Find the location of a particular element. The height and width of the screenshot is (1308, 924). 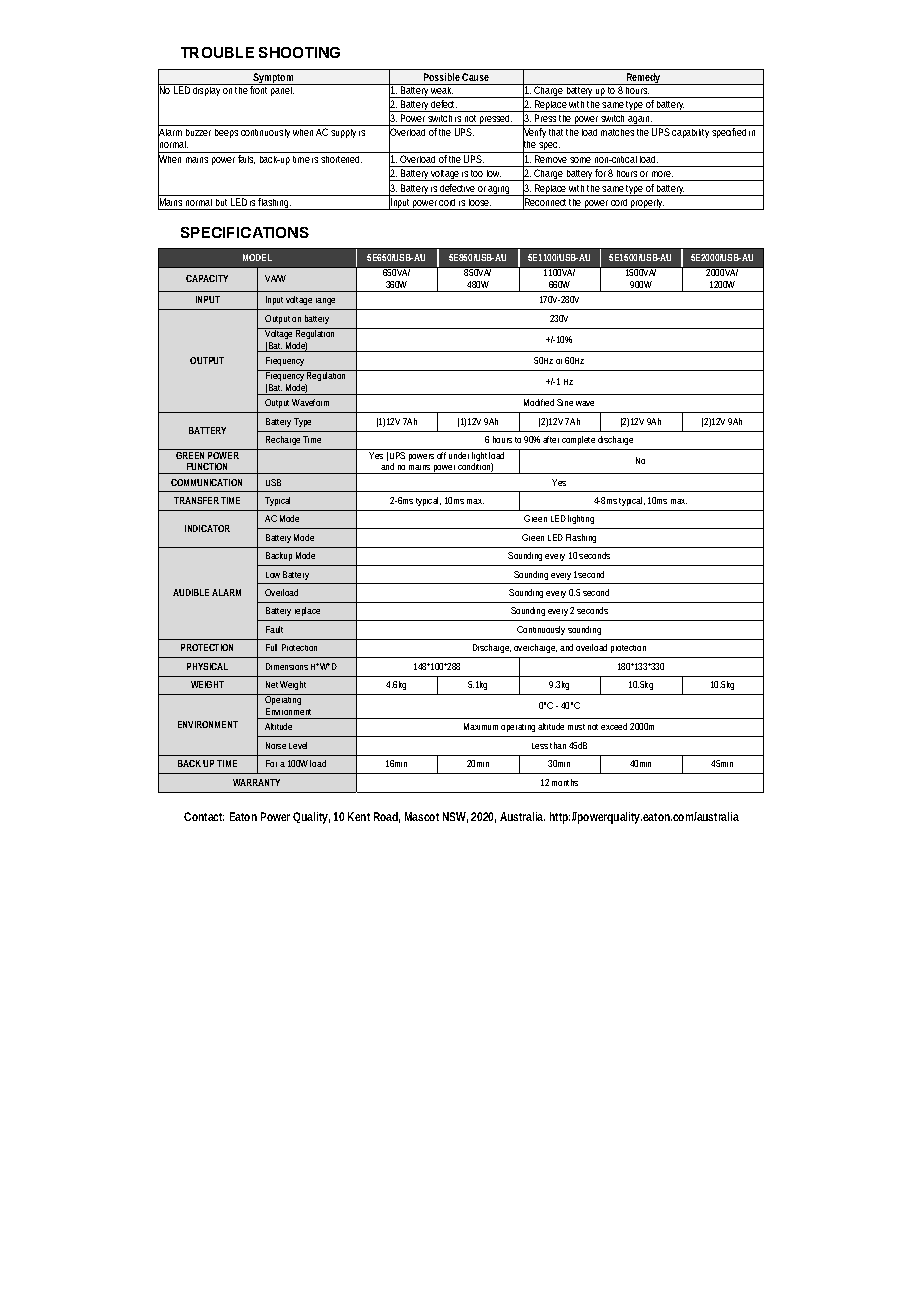

complete is located at coordinates (578, 440).
